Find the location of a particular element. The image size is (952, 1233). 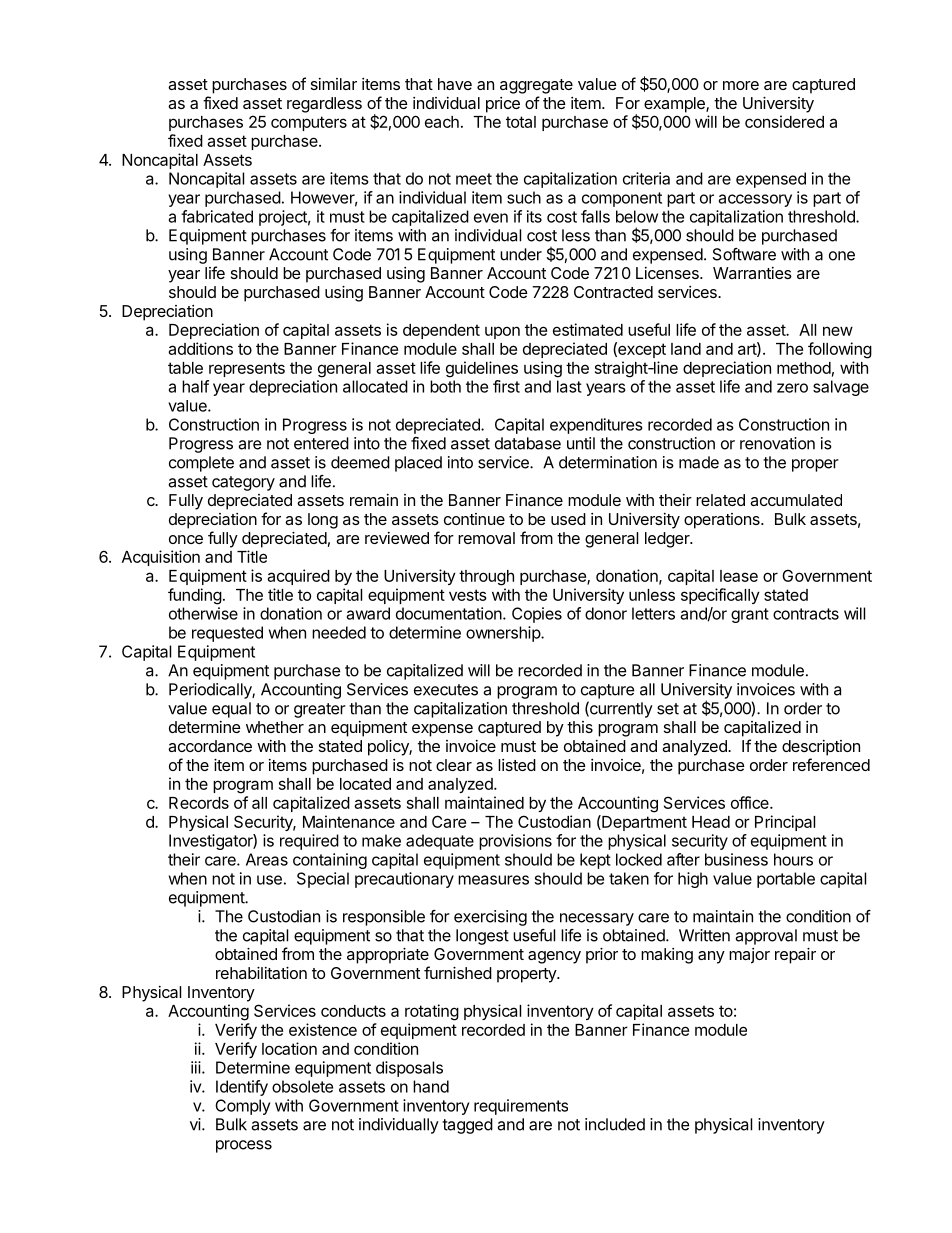

requirements is located at coordinates (521, 1107).
